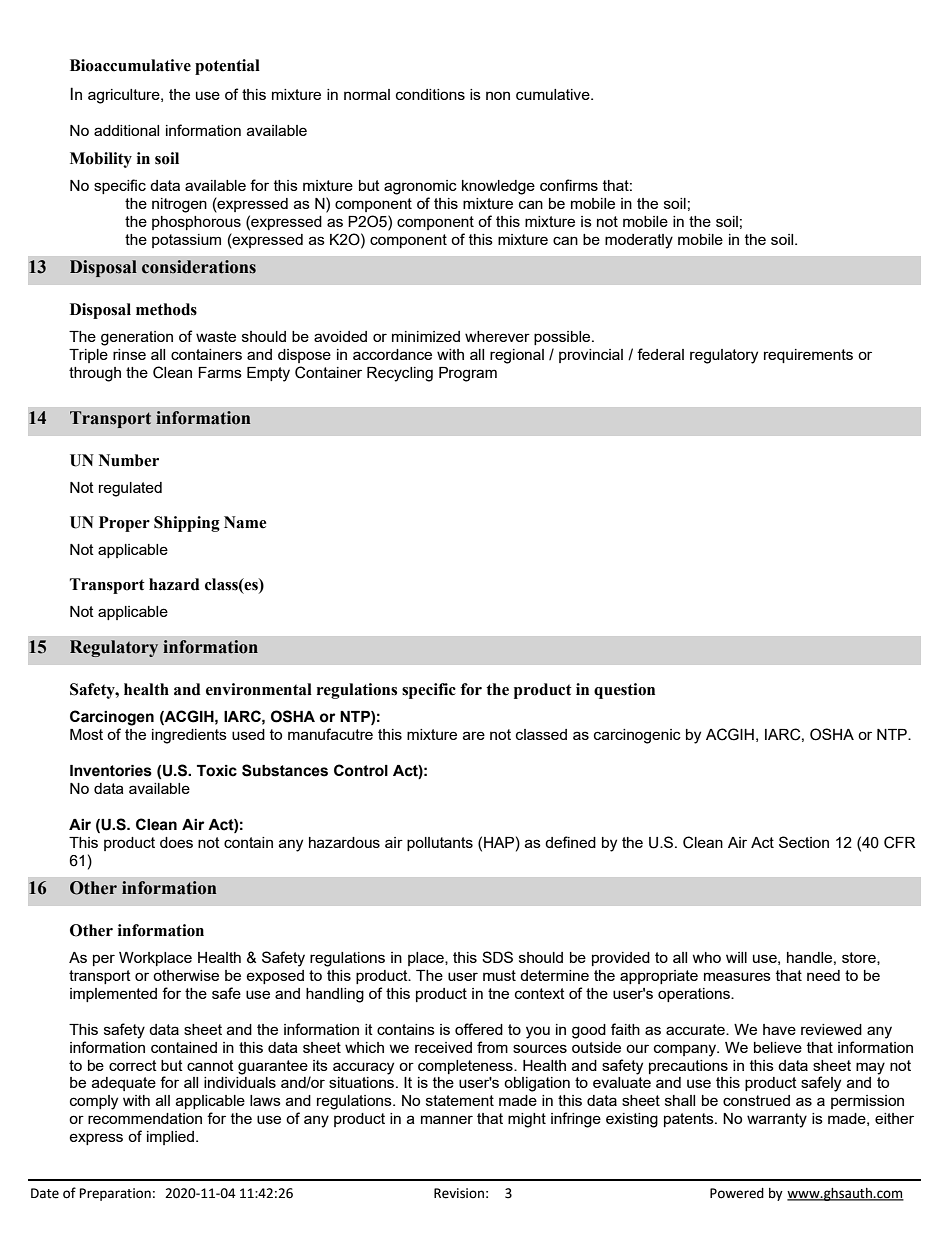 The height and width of the page is (1233, 952). Describe the element at coordinates (129, 460) in the page. I see `Number` at that location.
